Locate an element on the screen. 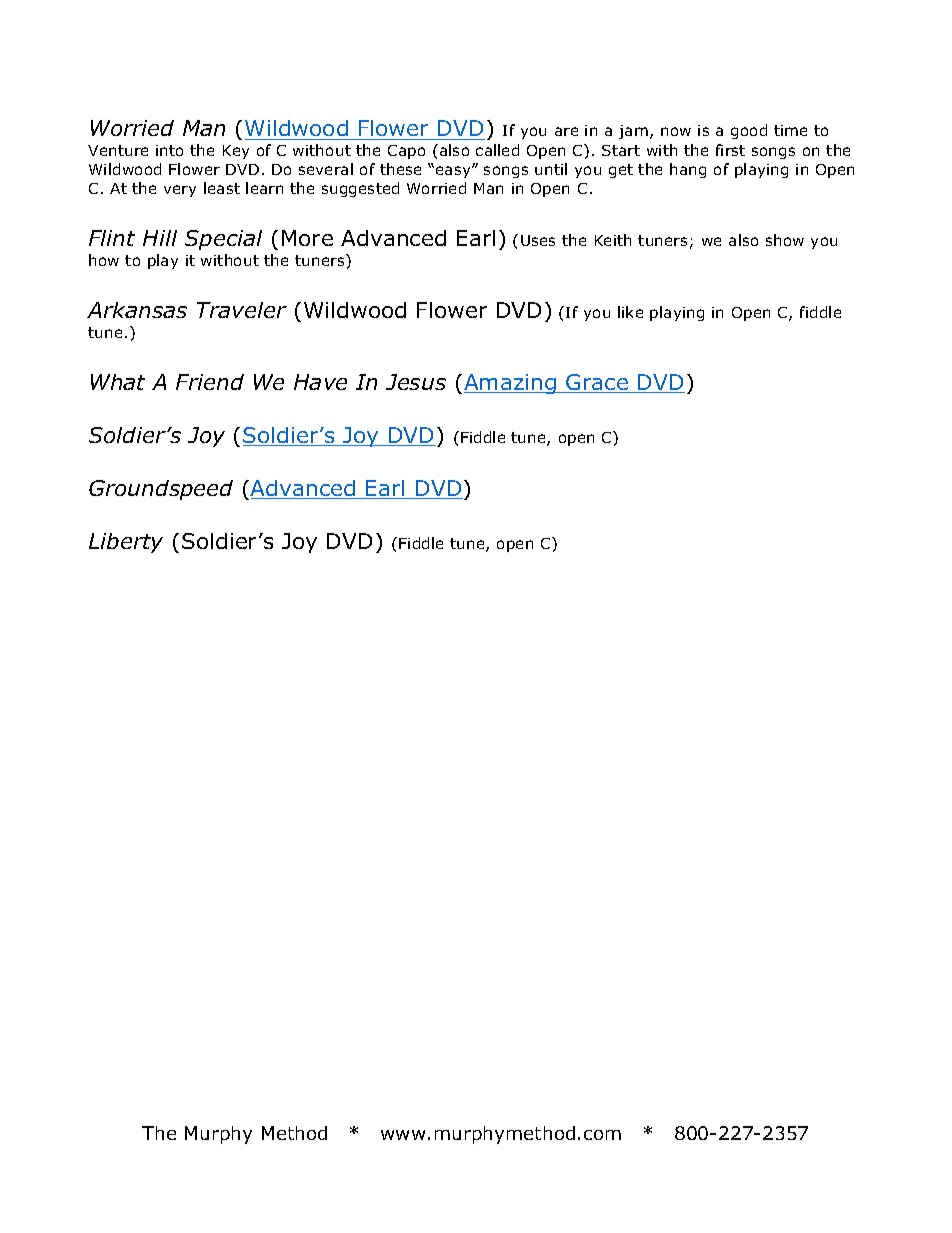  called is located at coordinates (497, 150).
